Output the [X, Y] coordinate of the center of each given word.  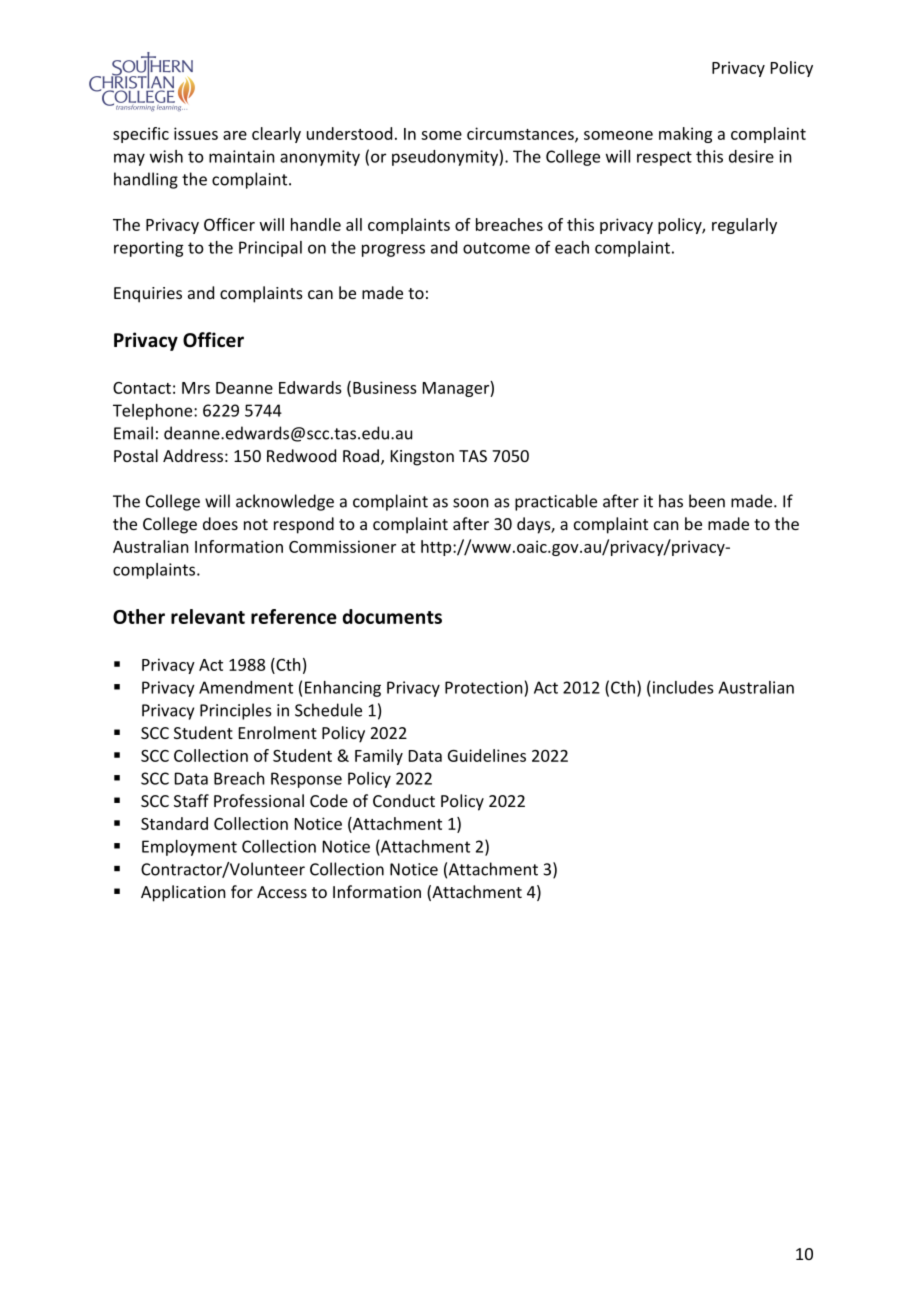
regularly [744, 226]
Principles [236, 711]
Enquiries [148, 295]
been [707, 501]
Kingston [422, 458]
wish [166, 156]
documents [392, 616]
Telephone [154, 412]
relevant [208, 616]
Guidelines [487, 755]
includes [681, 688]
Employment [189, 848]
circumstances [521, 134]
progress [393, 250]
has [671, 501]
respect [664, 158]
